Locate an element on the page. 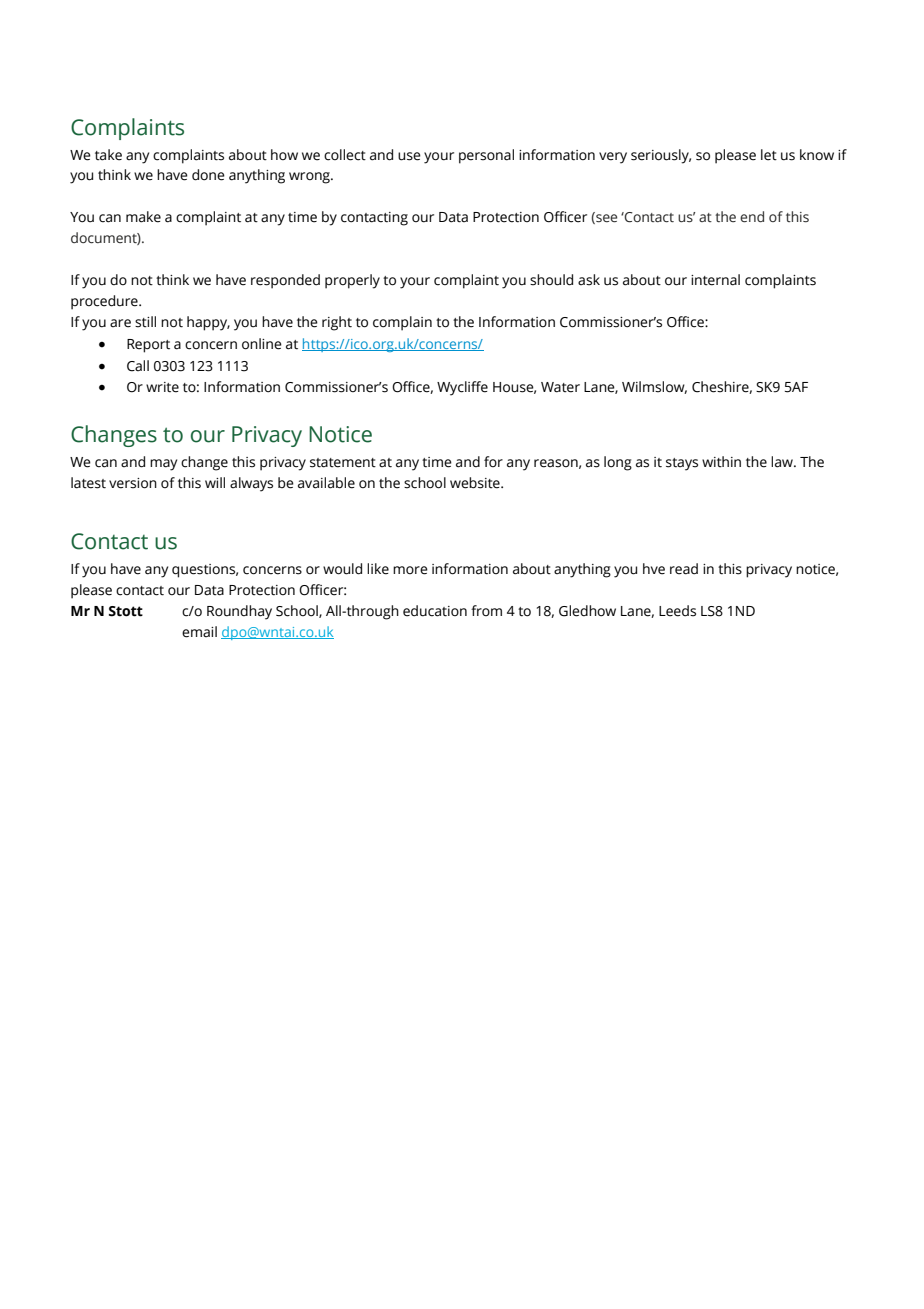  should is located at coordinates (551, 280).
